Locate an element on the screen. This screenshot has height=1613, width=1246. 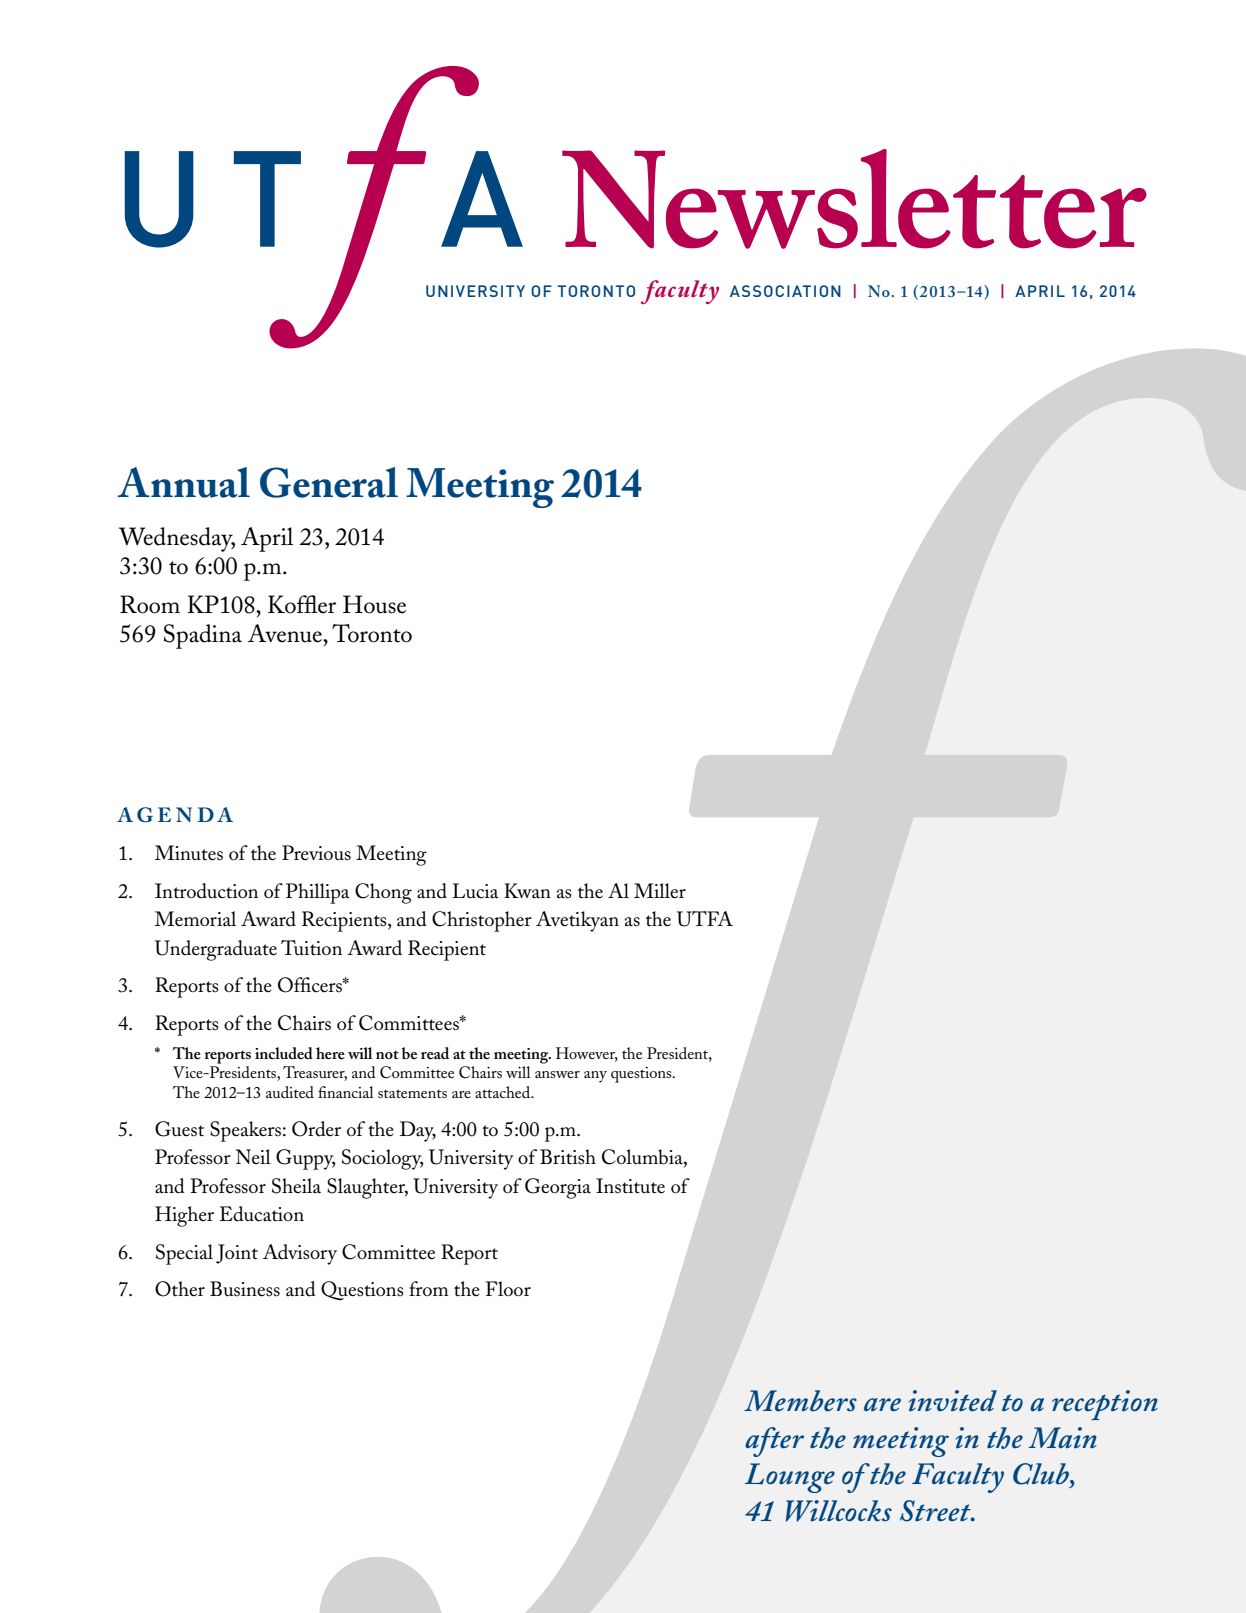
after is located at coordinates (774, 1442).
